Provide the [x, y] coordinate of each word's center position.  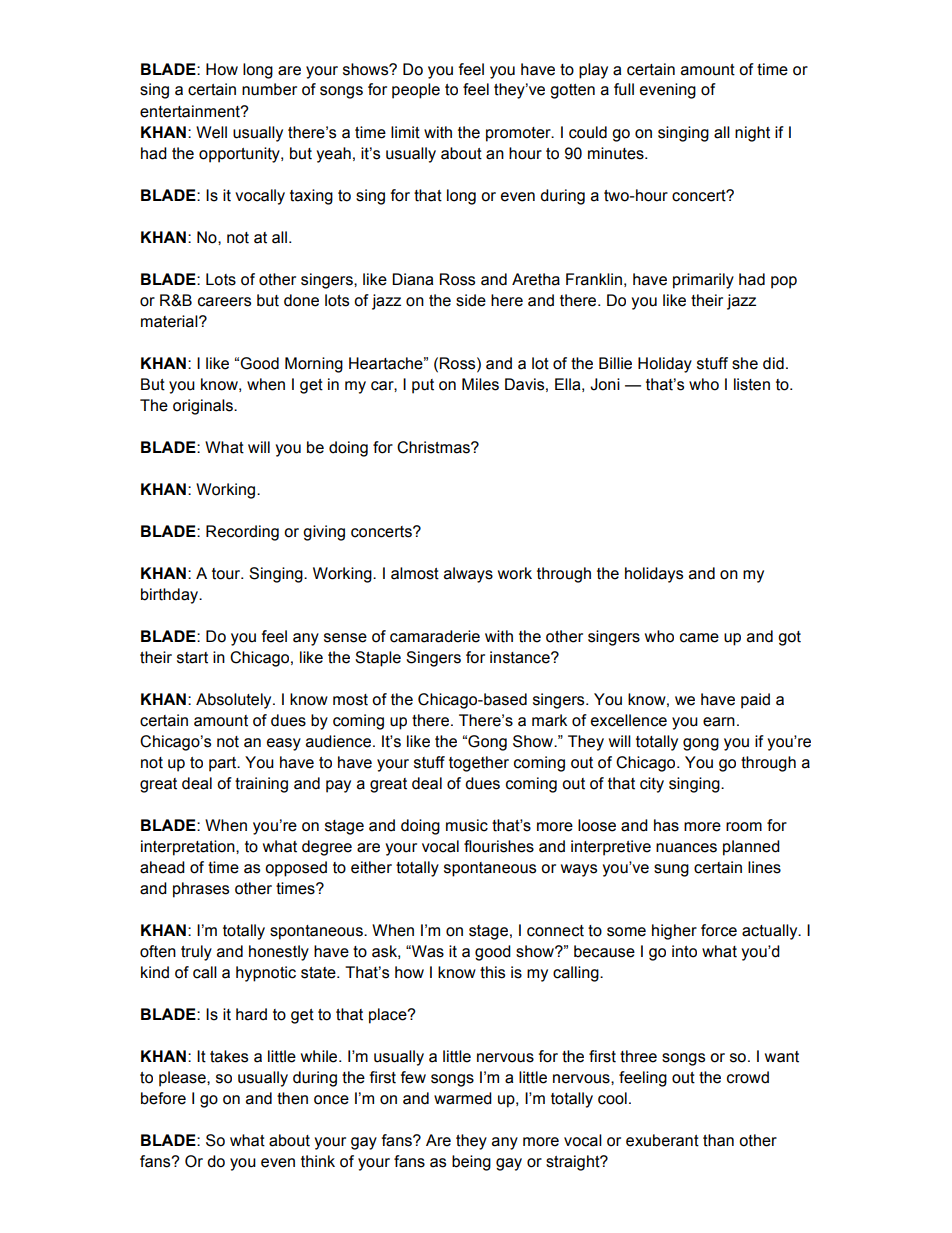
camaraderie [435, 636]
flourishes [499, 846]
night [752, 134]
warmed [463, 1098]
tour [227, 574]
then [292, 1098]
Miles [480, 384]
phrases [201, 890]
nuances [686, 848]
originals [204, 407]
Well [211, 132]
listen [752, 384]
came [699, 638]
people [416, 91]
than [718, 1140]
